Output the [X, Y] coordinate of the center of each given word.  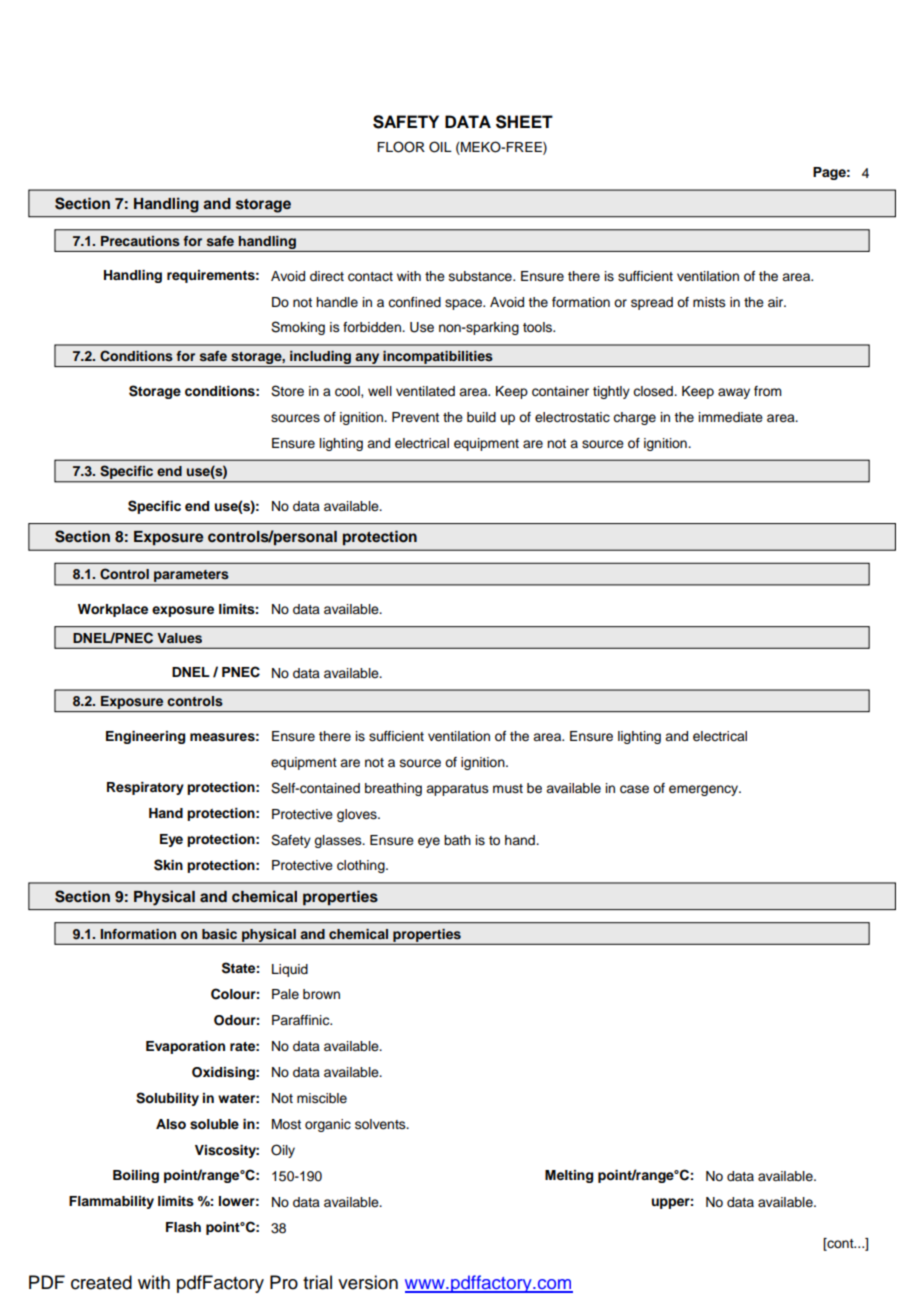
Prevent [415, 417]
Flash [183, 1227]
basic [219, 934]
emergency [705, 790]
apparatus [457, 790]
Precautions [140, 241]
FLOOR [401, 147]
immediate [731, 417]
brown [321, 994]
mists [709, 302]
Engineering [145, 737]
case [634, 789]
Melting [569, 1176]
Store [287, 391]
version [368, 1282]
